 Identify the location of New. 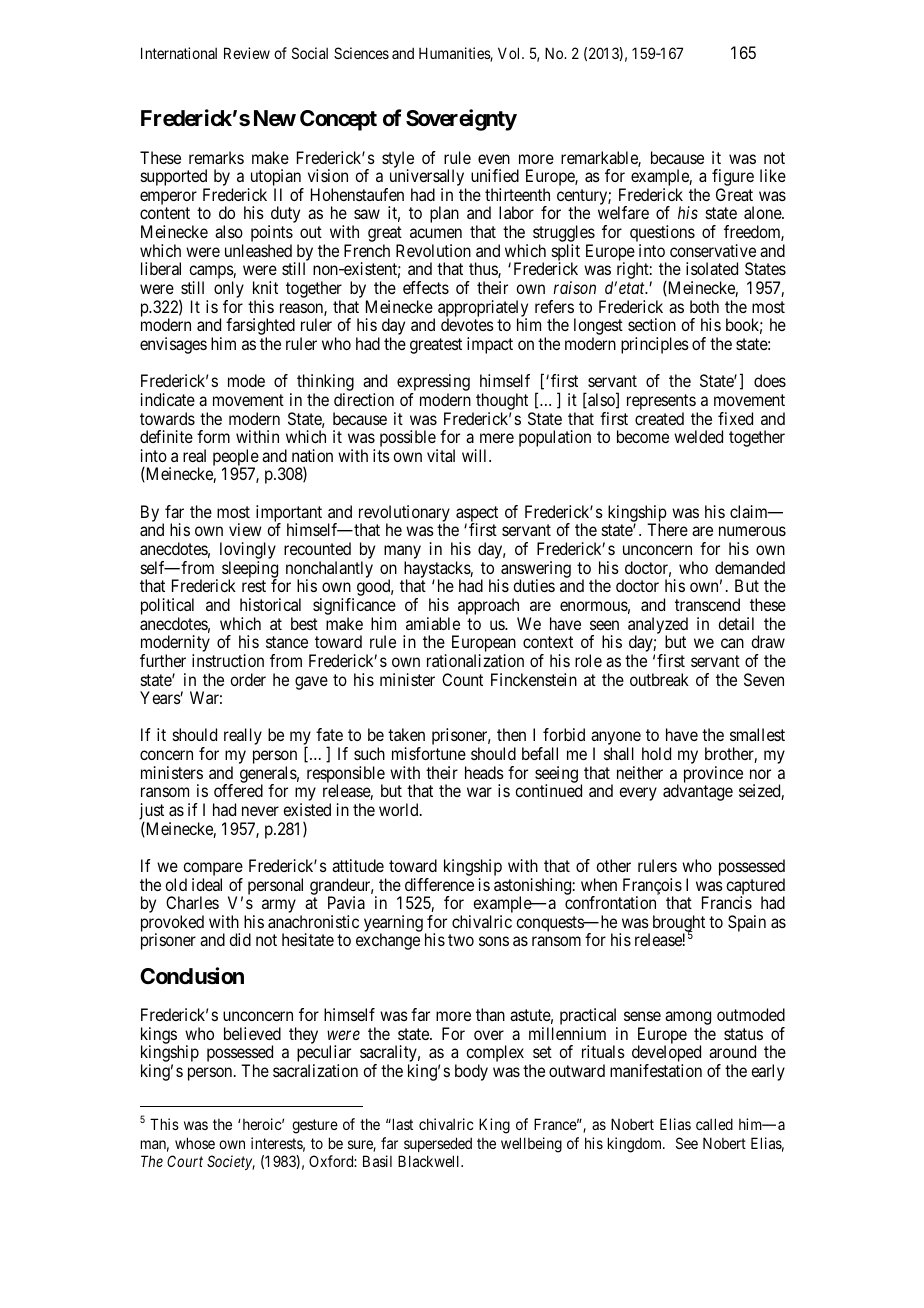
(275, 118).
